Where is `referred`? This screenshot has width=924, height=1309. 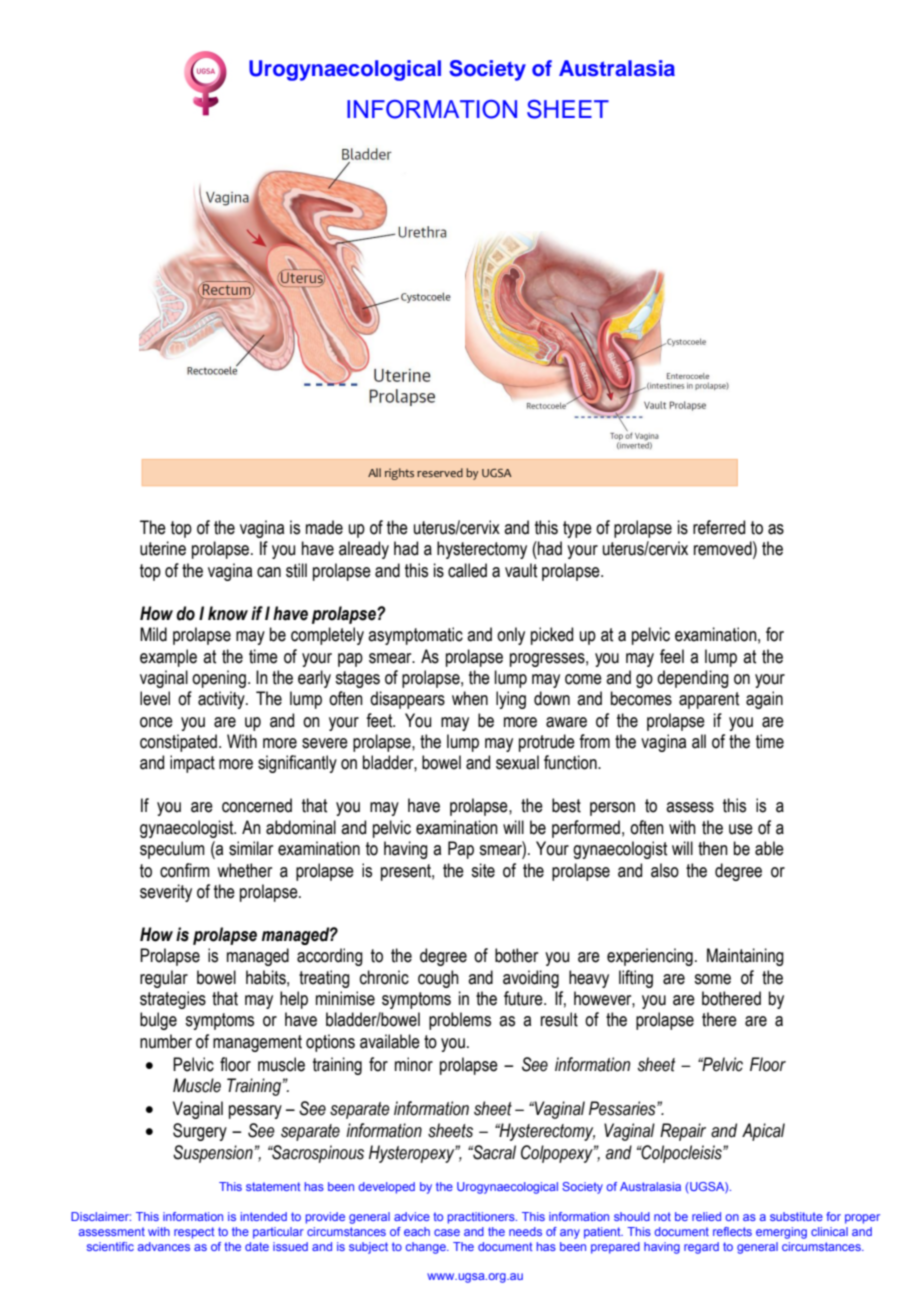
referred is located at coordinates (719, 527).
